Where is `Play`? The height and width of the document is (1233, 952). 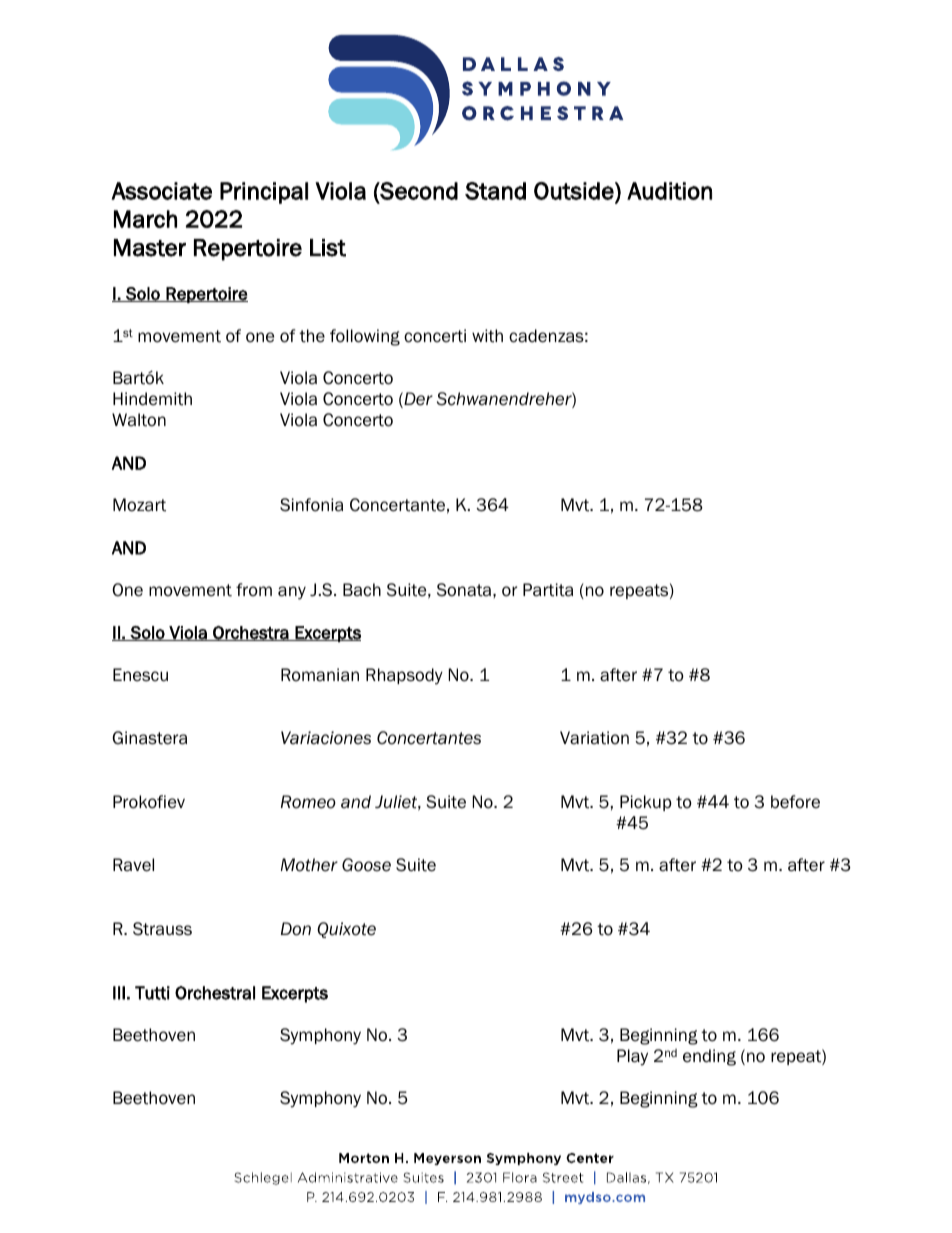
Play is located at coordinates (632, 1057).
